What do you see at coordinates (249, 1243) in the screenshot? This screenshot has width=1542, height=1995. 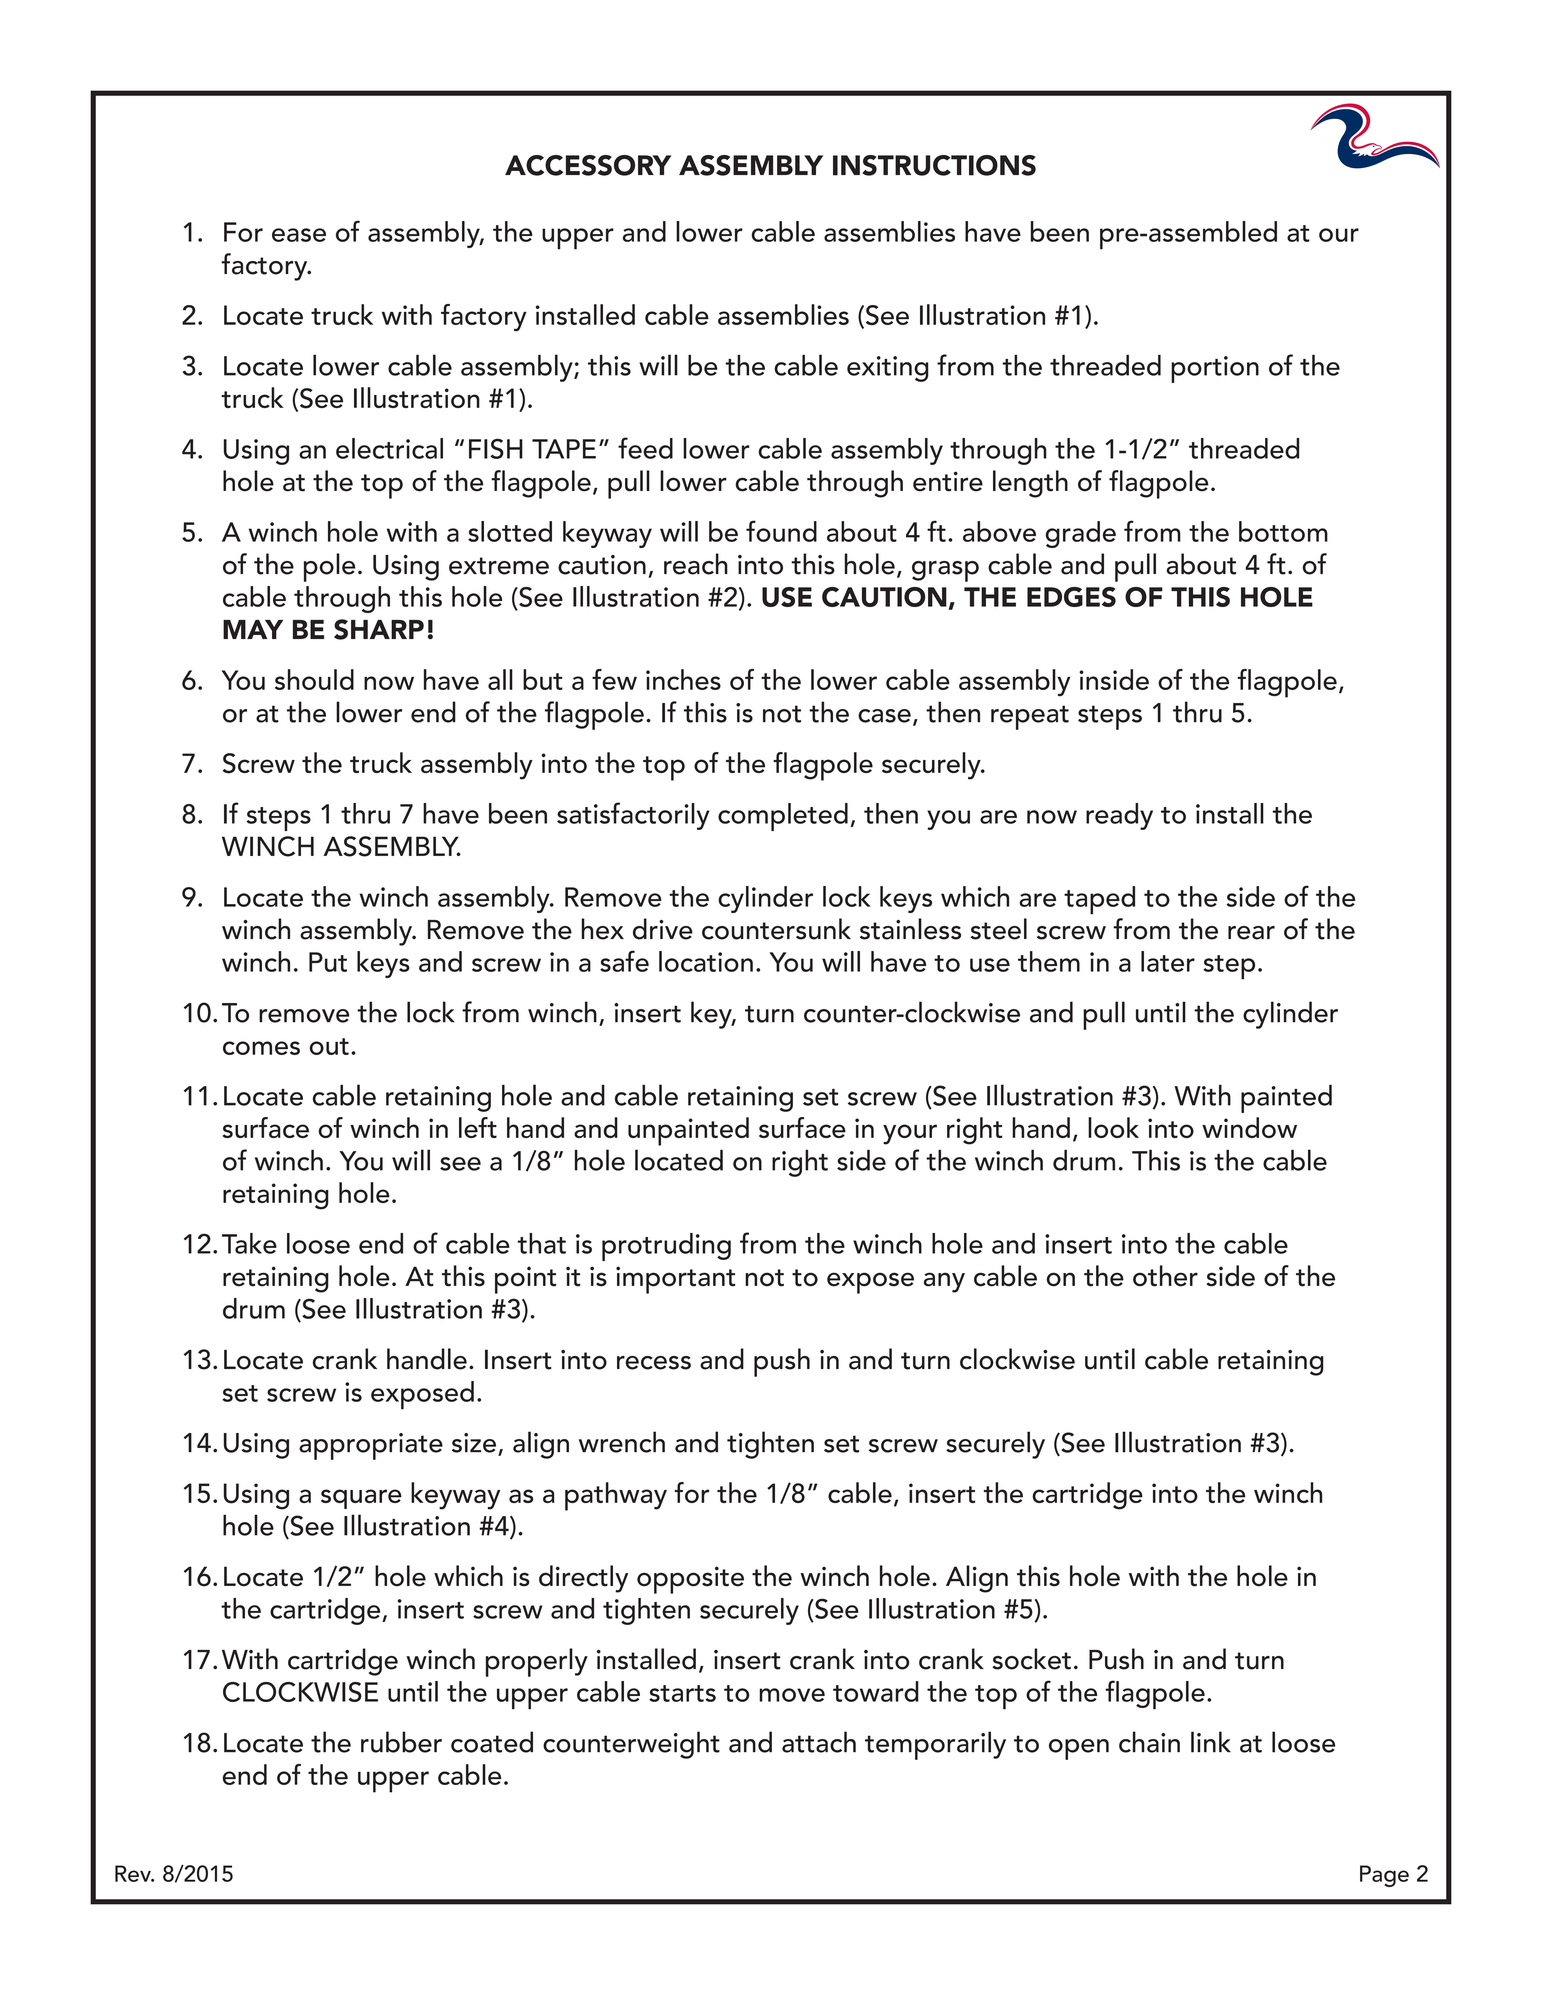 I see `Take` at bounding box center [249, 1243].
